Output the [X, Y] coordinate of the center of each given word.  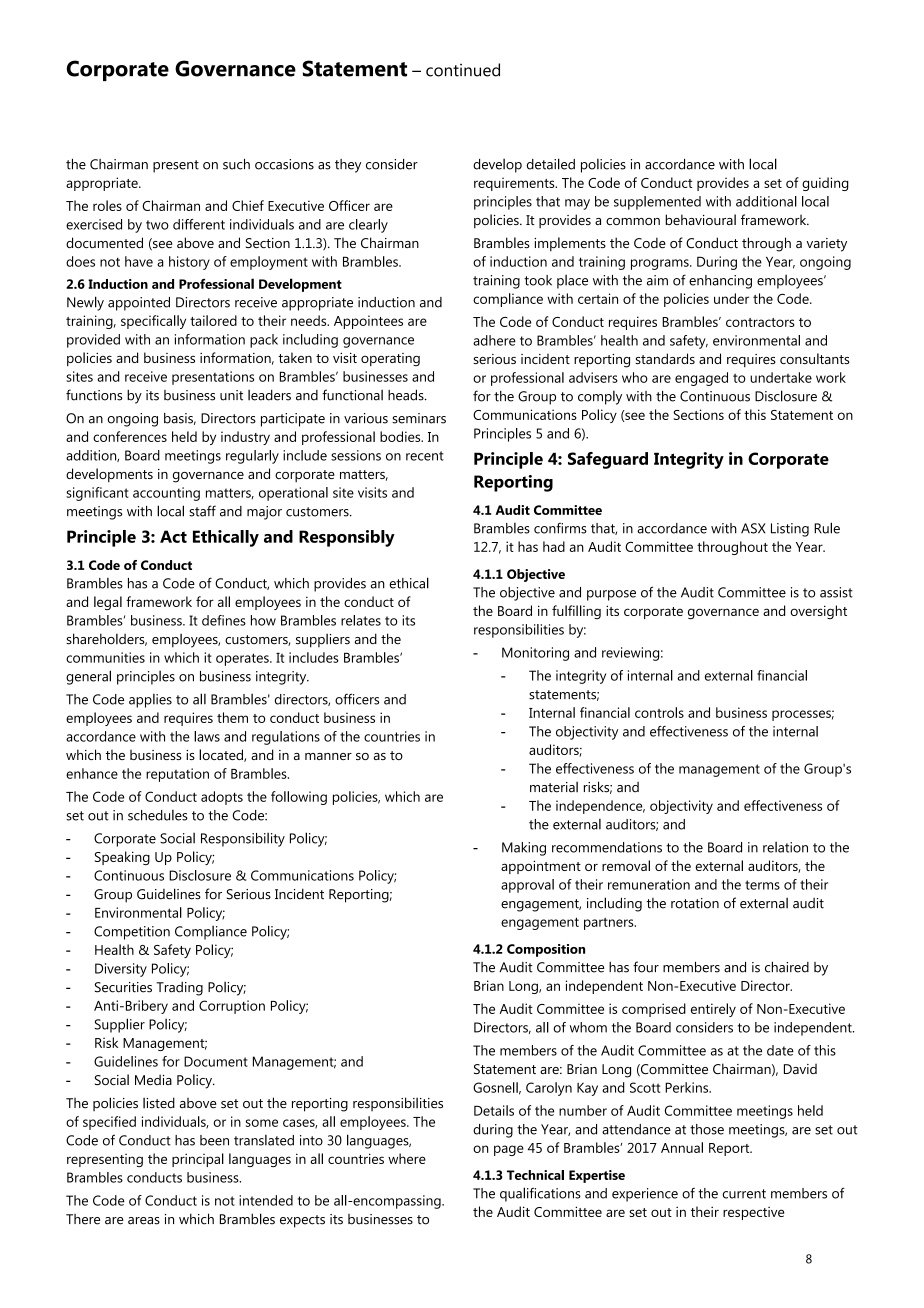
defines [224, 620]
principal [198, 1160]
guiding [825, 184]
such [236, 164]
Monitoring [535, 654]
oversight [818, 612]
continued [463, 70]
